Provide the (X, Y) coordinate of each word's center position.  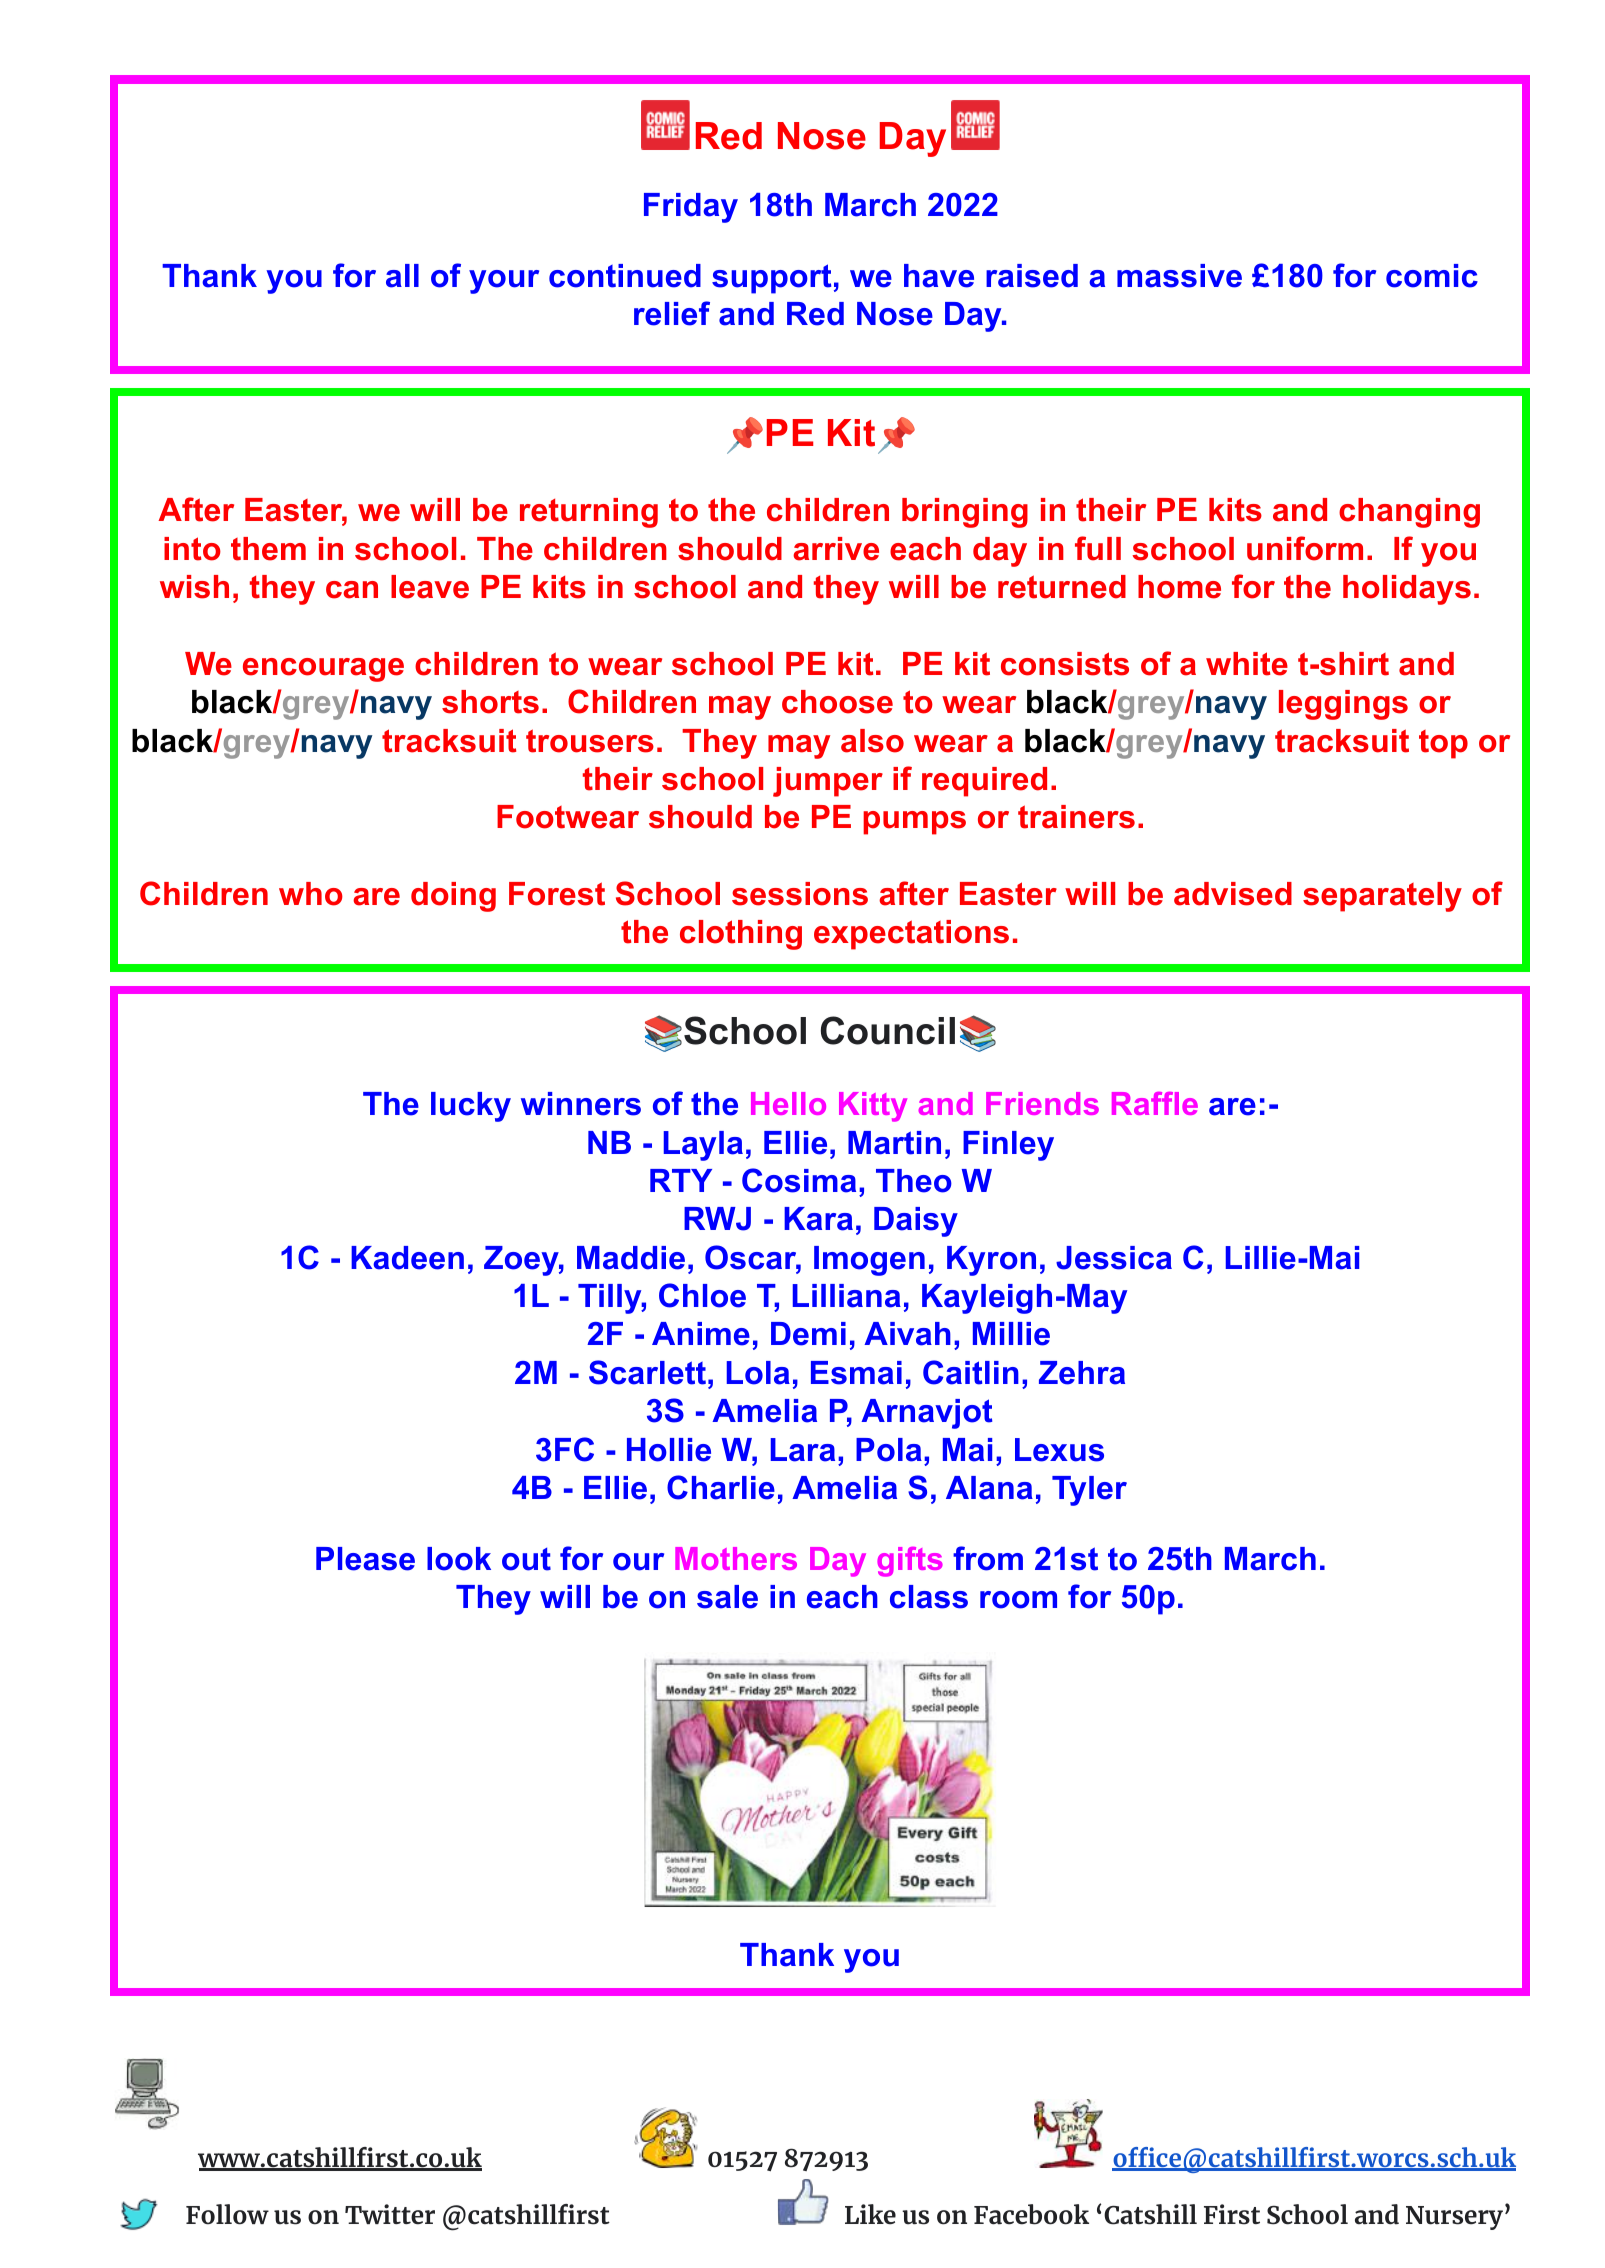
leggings (1343, 705)
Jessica (1114, 1258)
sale (727, 1597)
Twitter (390, 2214)
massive (1179, 276)
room (1018, 1600)
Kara (818, 1219)
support (771, 279)
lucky (471, 1107)
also (872, 741)
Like (870, 2214)
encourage (323, 670)
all (402, 276)
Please (365, 1559)
